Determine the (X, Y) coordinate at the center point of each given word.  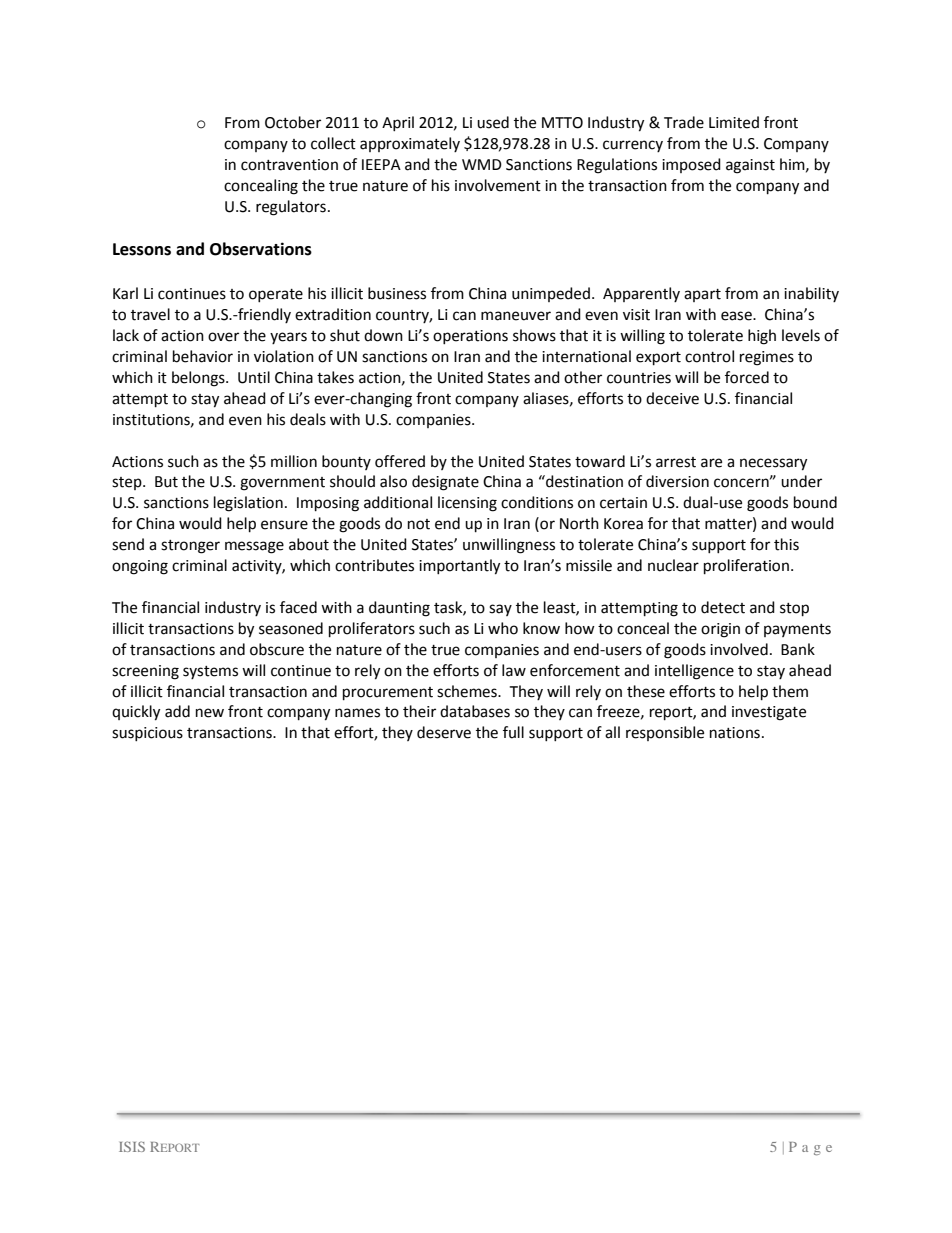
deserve (444, 732)
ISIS (132, 1146)
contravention (289, 165)
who (503, 628)
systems (210, 672)
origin (720, 630)
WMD (482, 164)
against (750, 166)
